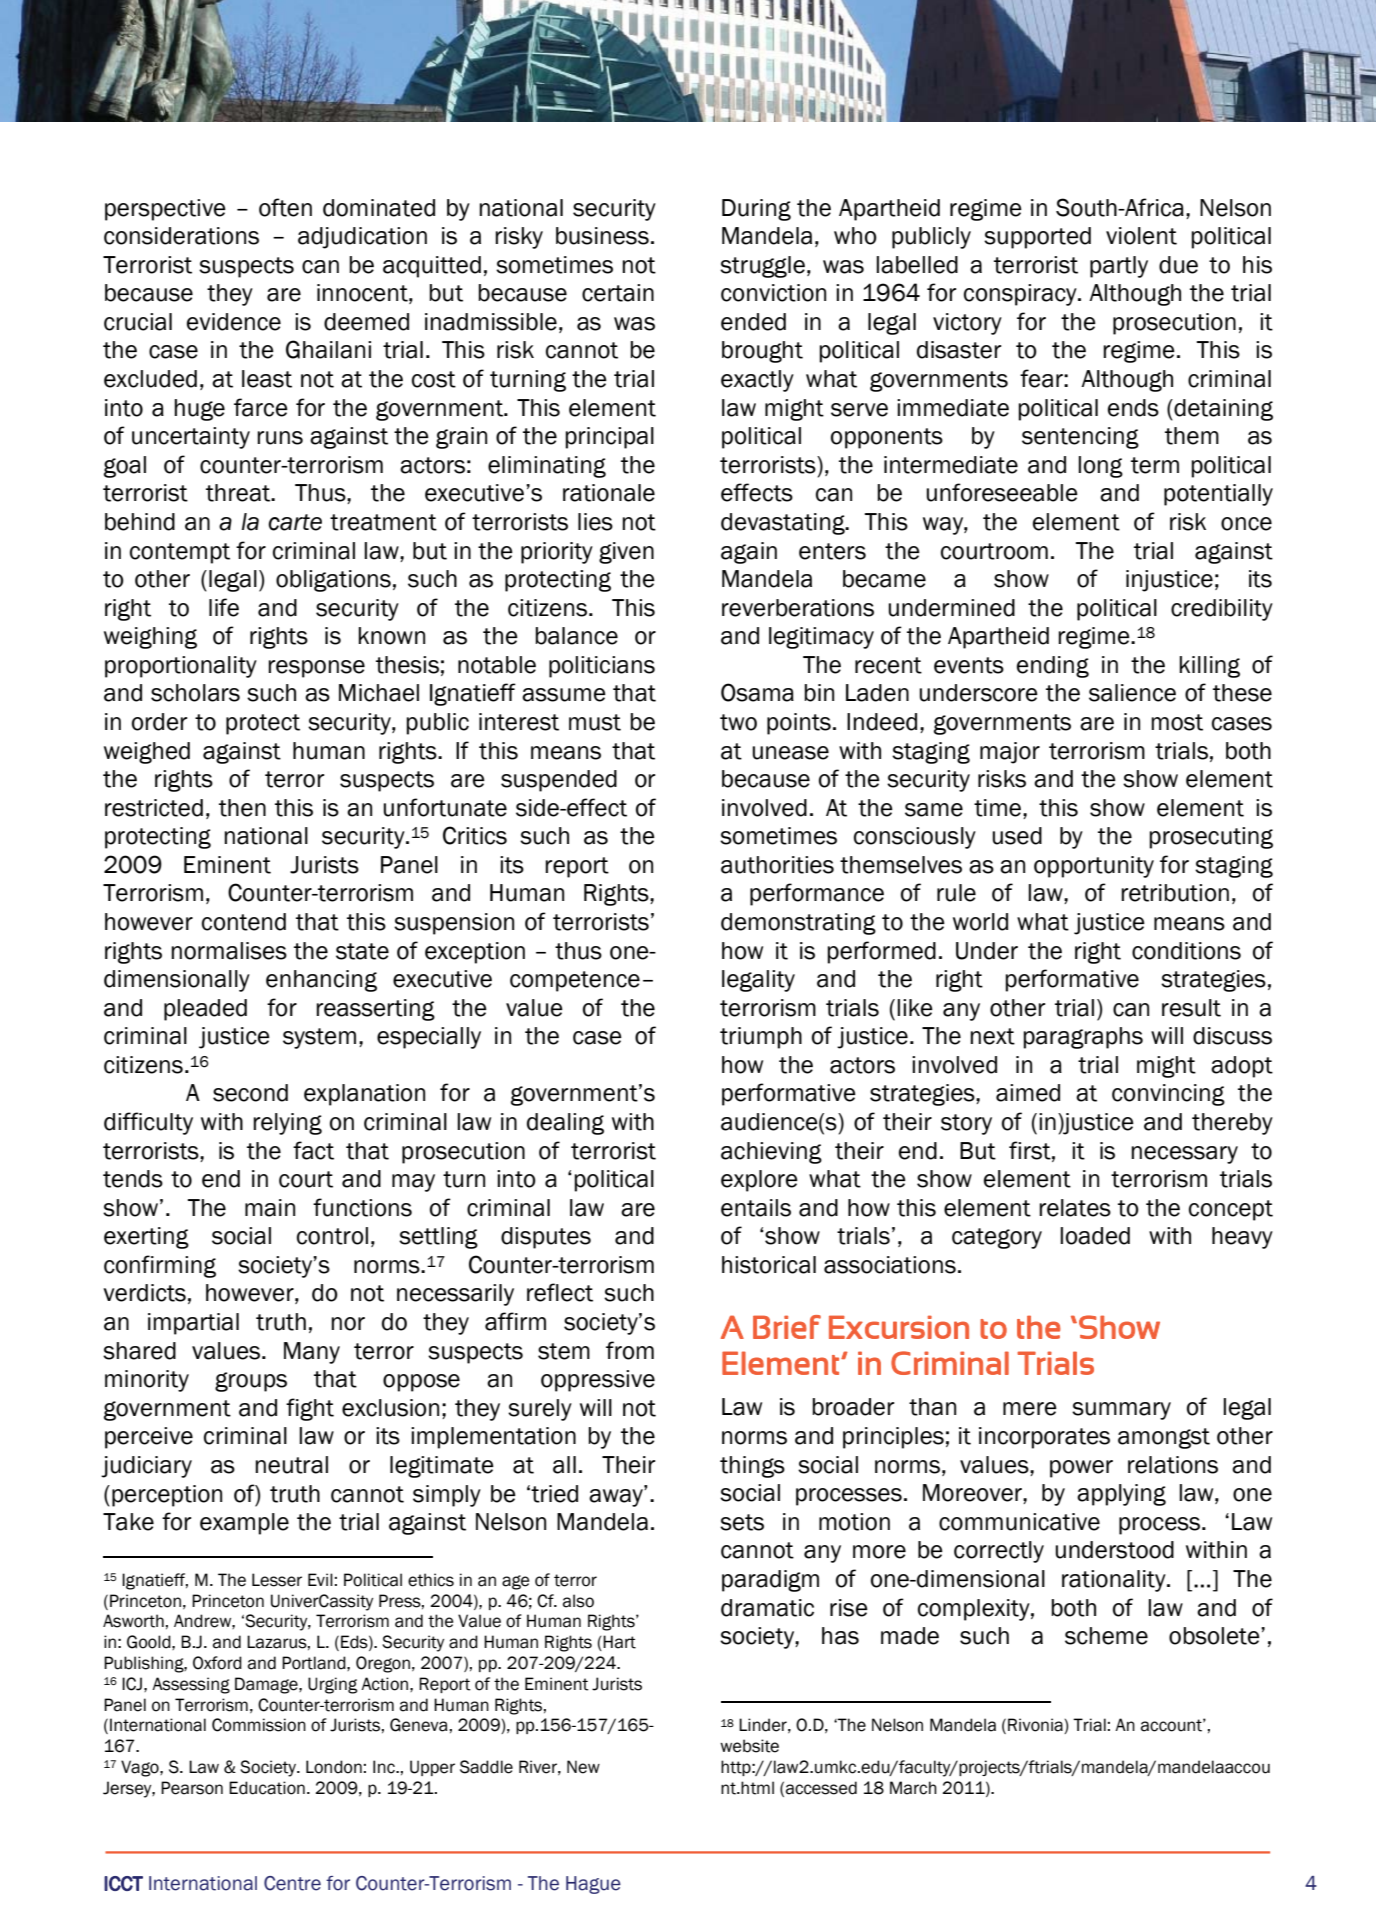  I want to click on applying, so click(1121, 1495).
